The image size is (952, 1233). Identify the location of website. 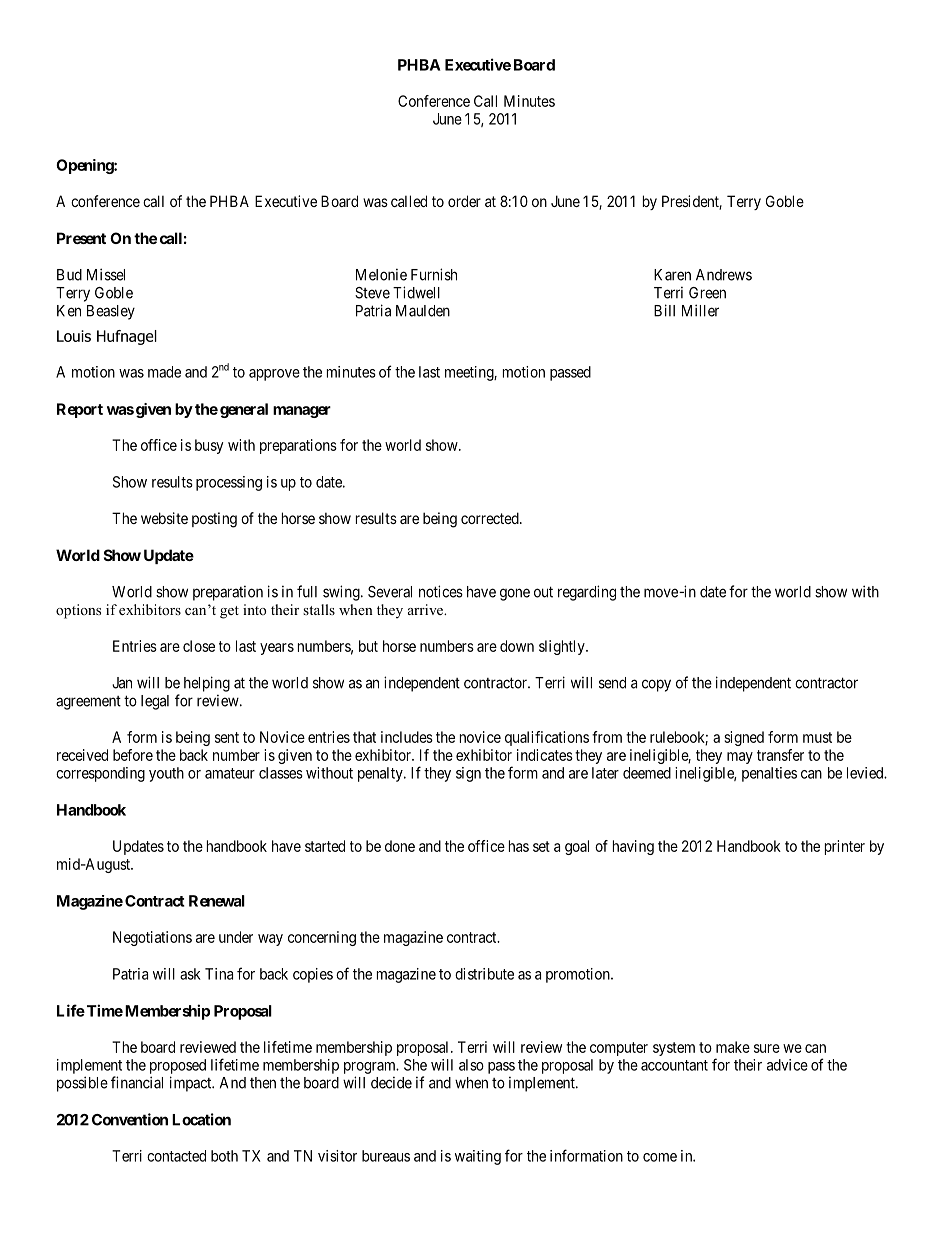
(164, 518).
